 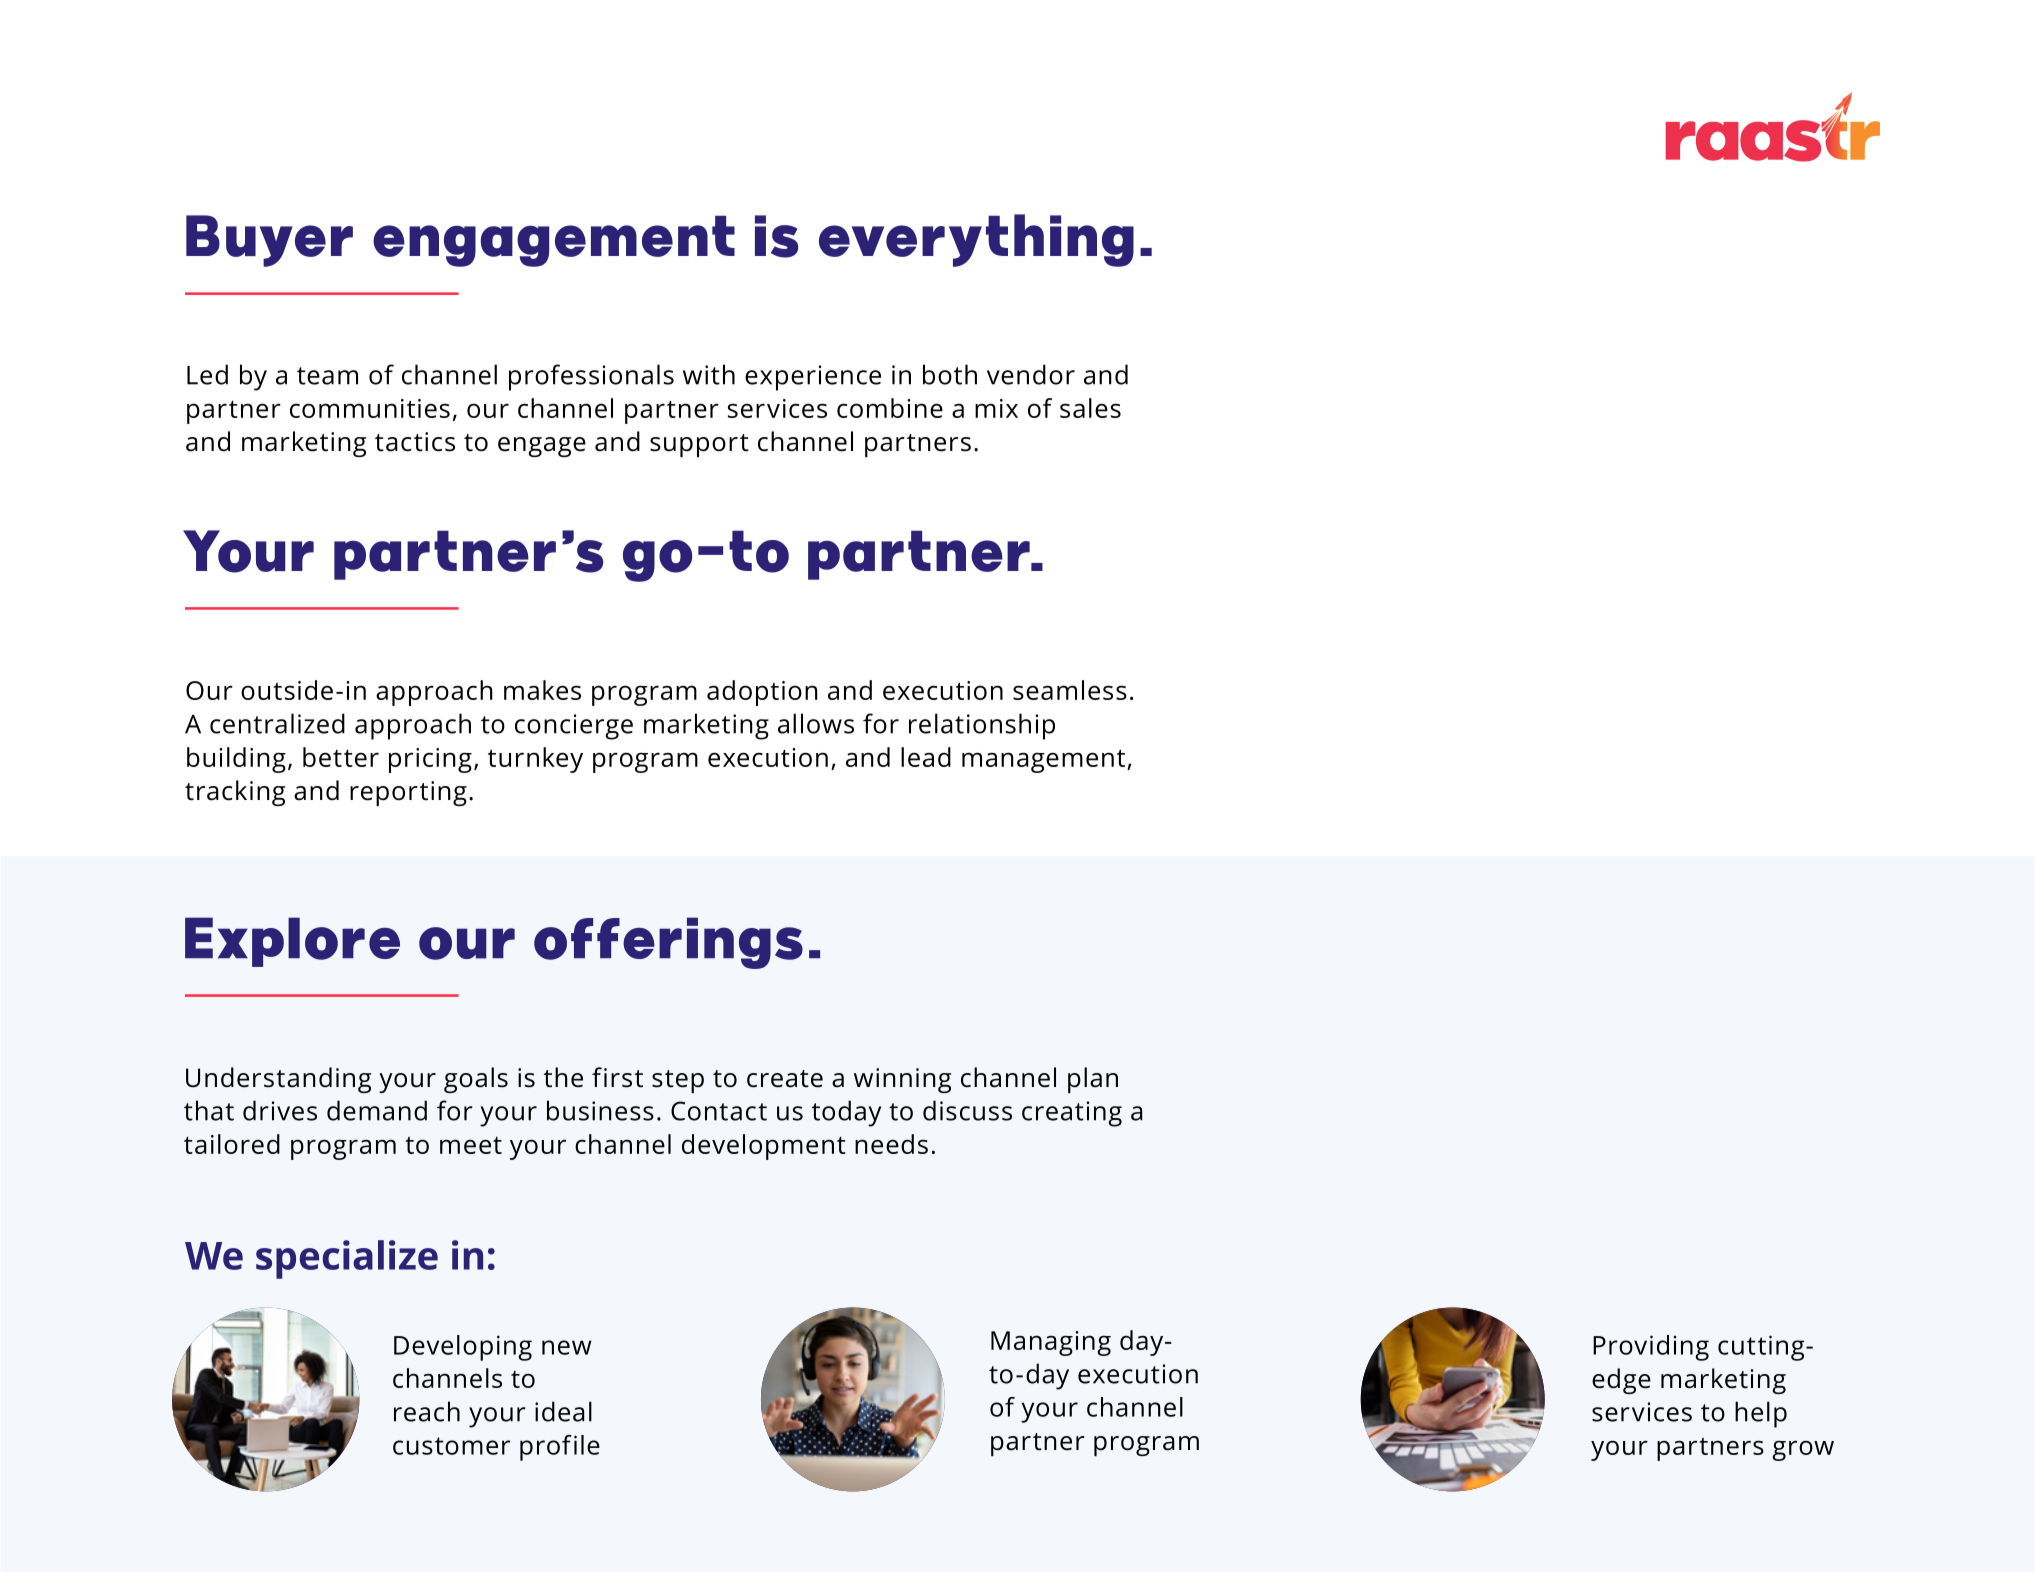 I want to click on everything, so click(x=976, y=240).
